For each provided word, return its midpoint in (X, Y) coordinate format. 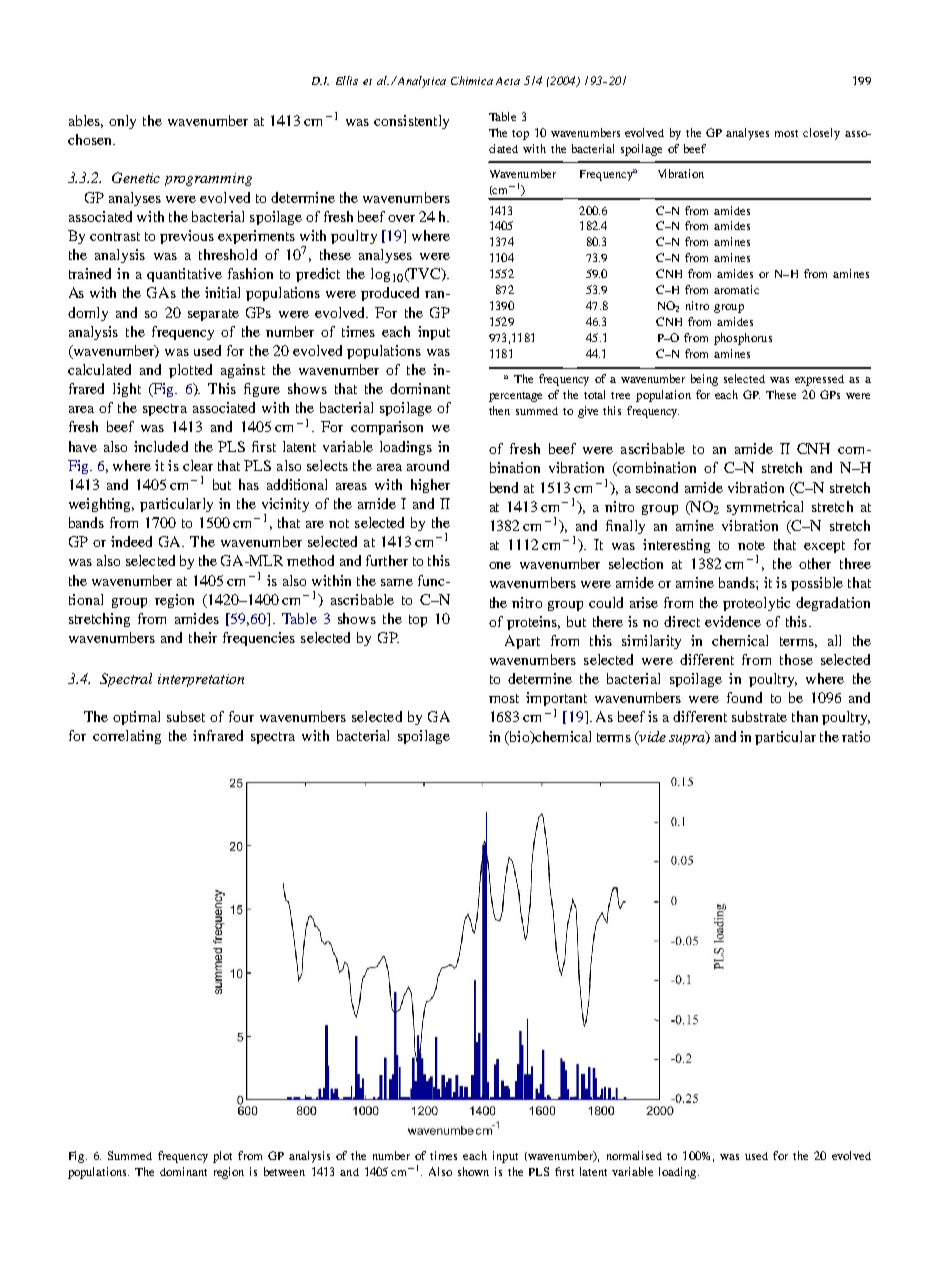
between (284, 1171)
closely (821, 134)
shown (473, 1171)
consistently (411, 122)
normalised (634, 1155)
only (122, 122)
